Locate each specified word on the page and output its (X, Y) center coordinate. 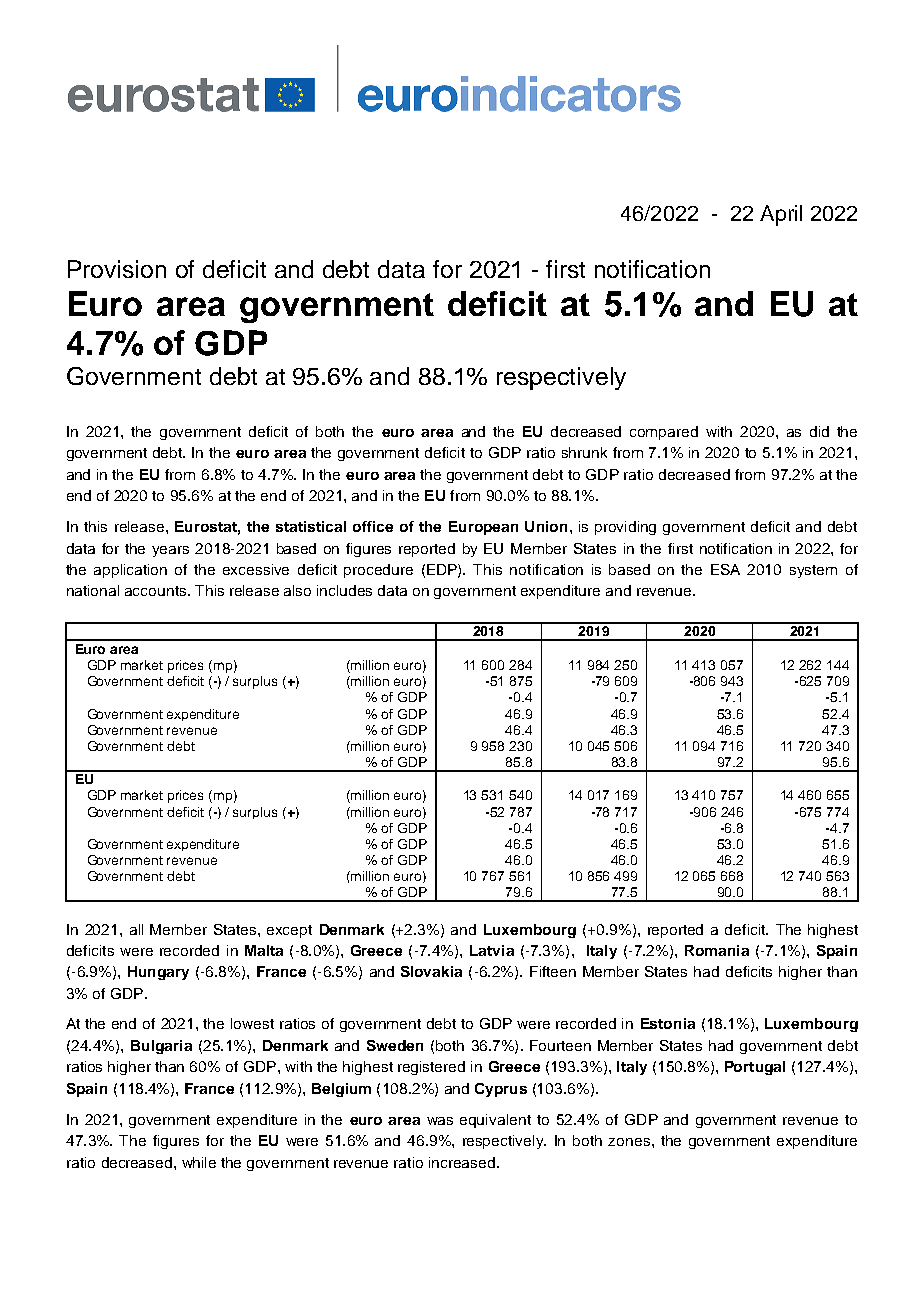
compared (664, 433)
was (440, 1121)
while (199, 1162)
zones (630, 1142)
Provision (117, 269)
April (781, 215)
